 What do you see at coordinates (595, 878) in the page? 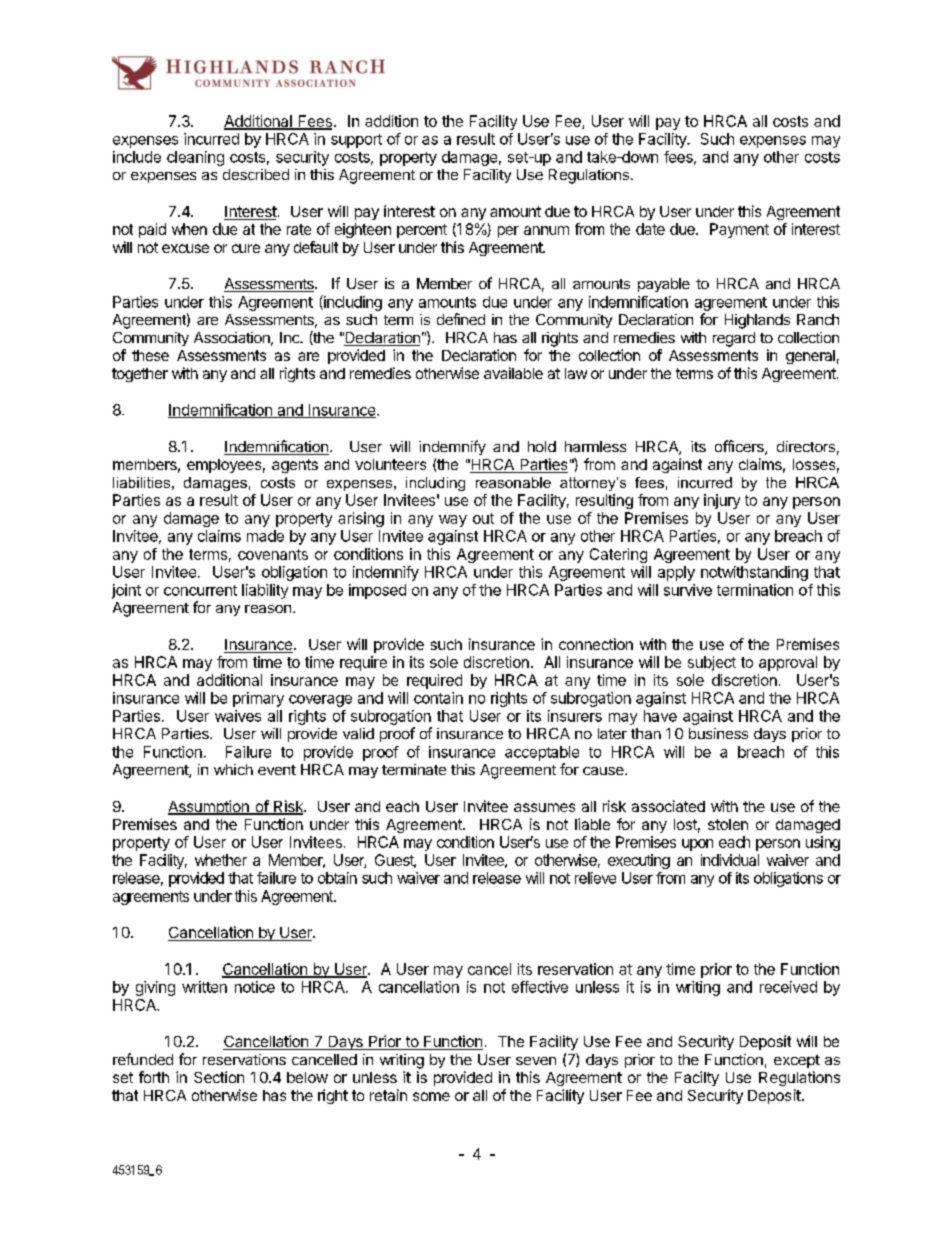
I see `relieve` at bounding box center [595, 878].
